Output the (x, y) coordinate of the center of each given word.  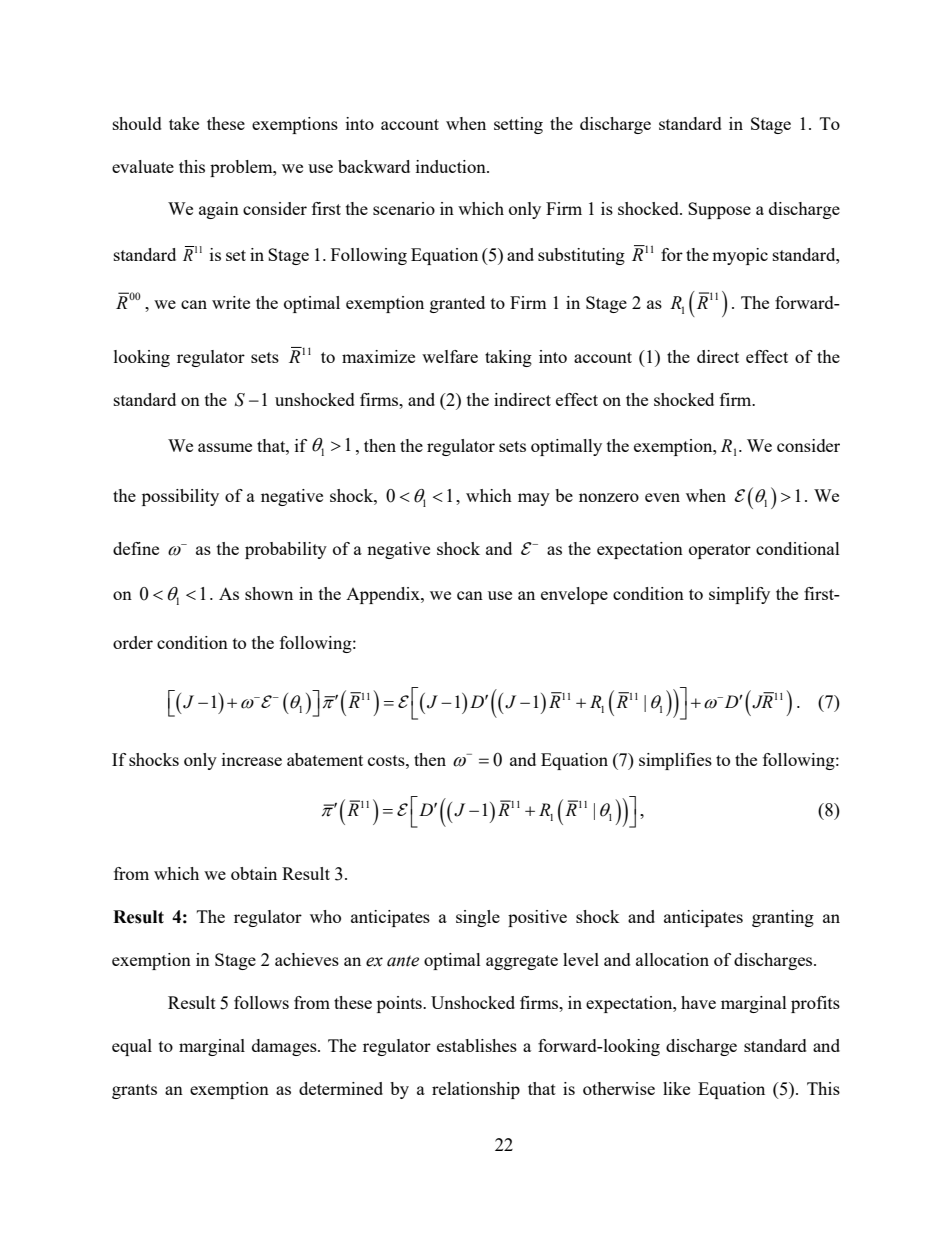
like (676, 1088)
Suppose (719, 210)
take (184, 123)
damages (285, 1047)
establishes (477, 1045)
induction (452, 166)
